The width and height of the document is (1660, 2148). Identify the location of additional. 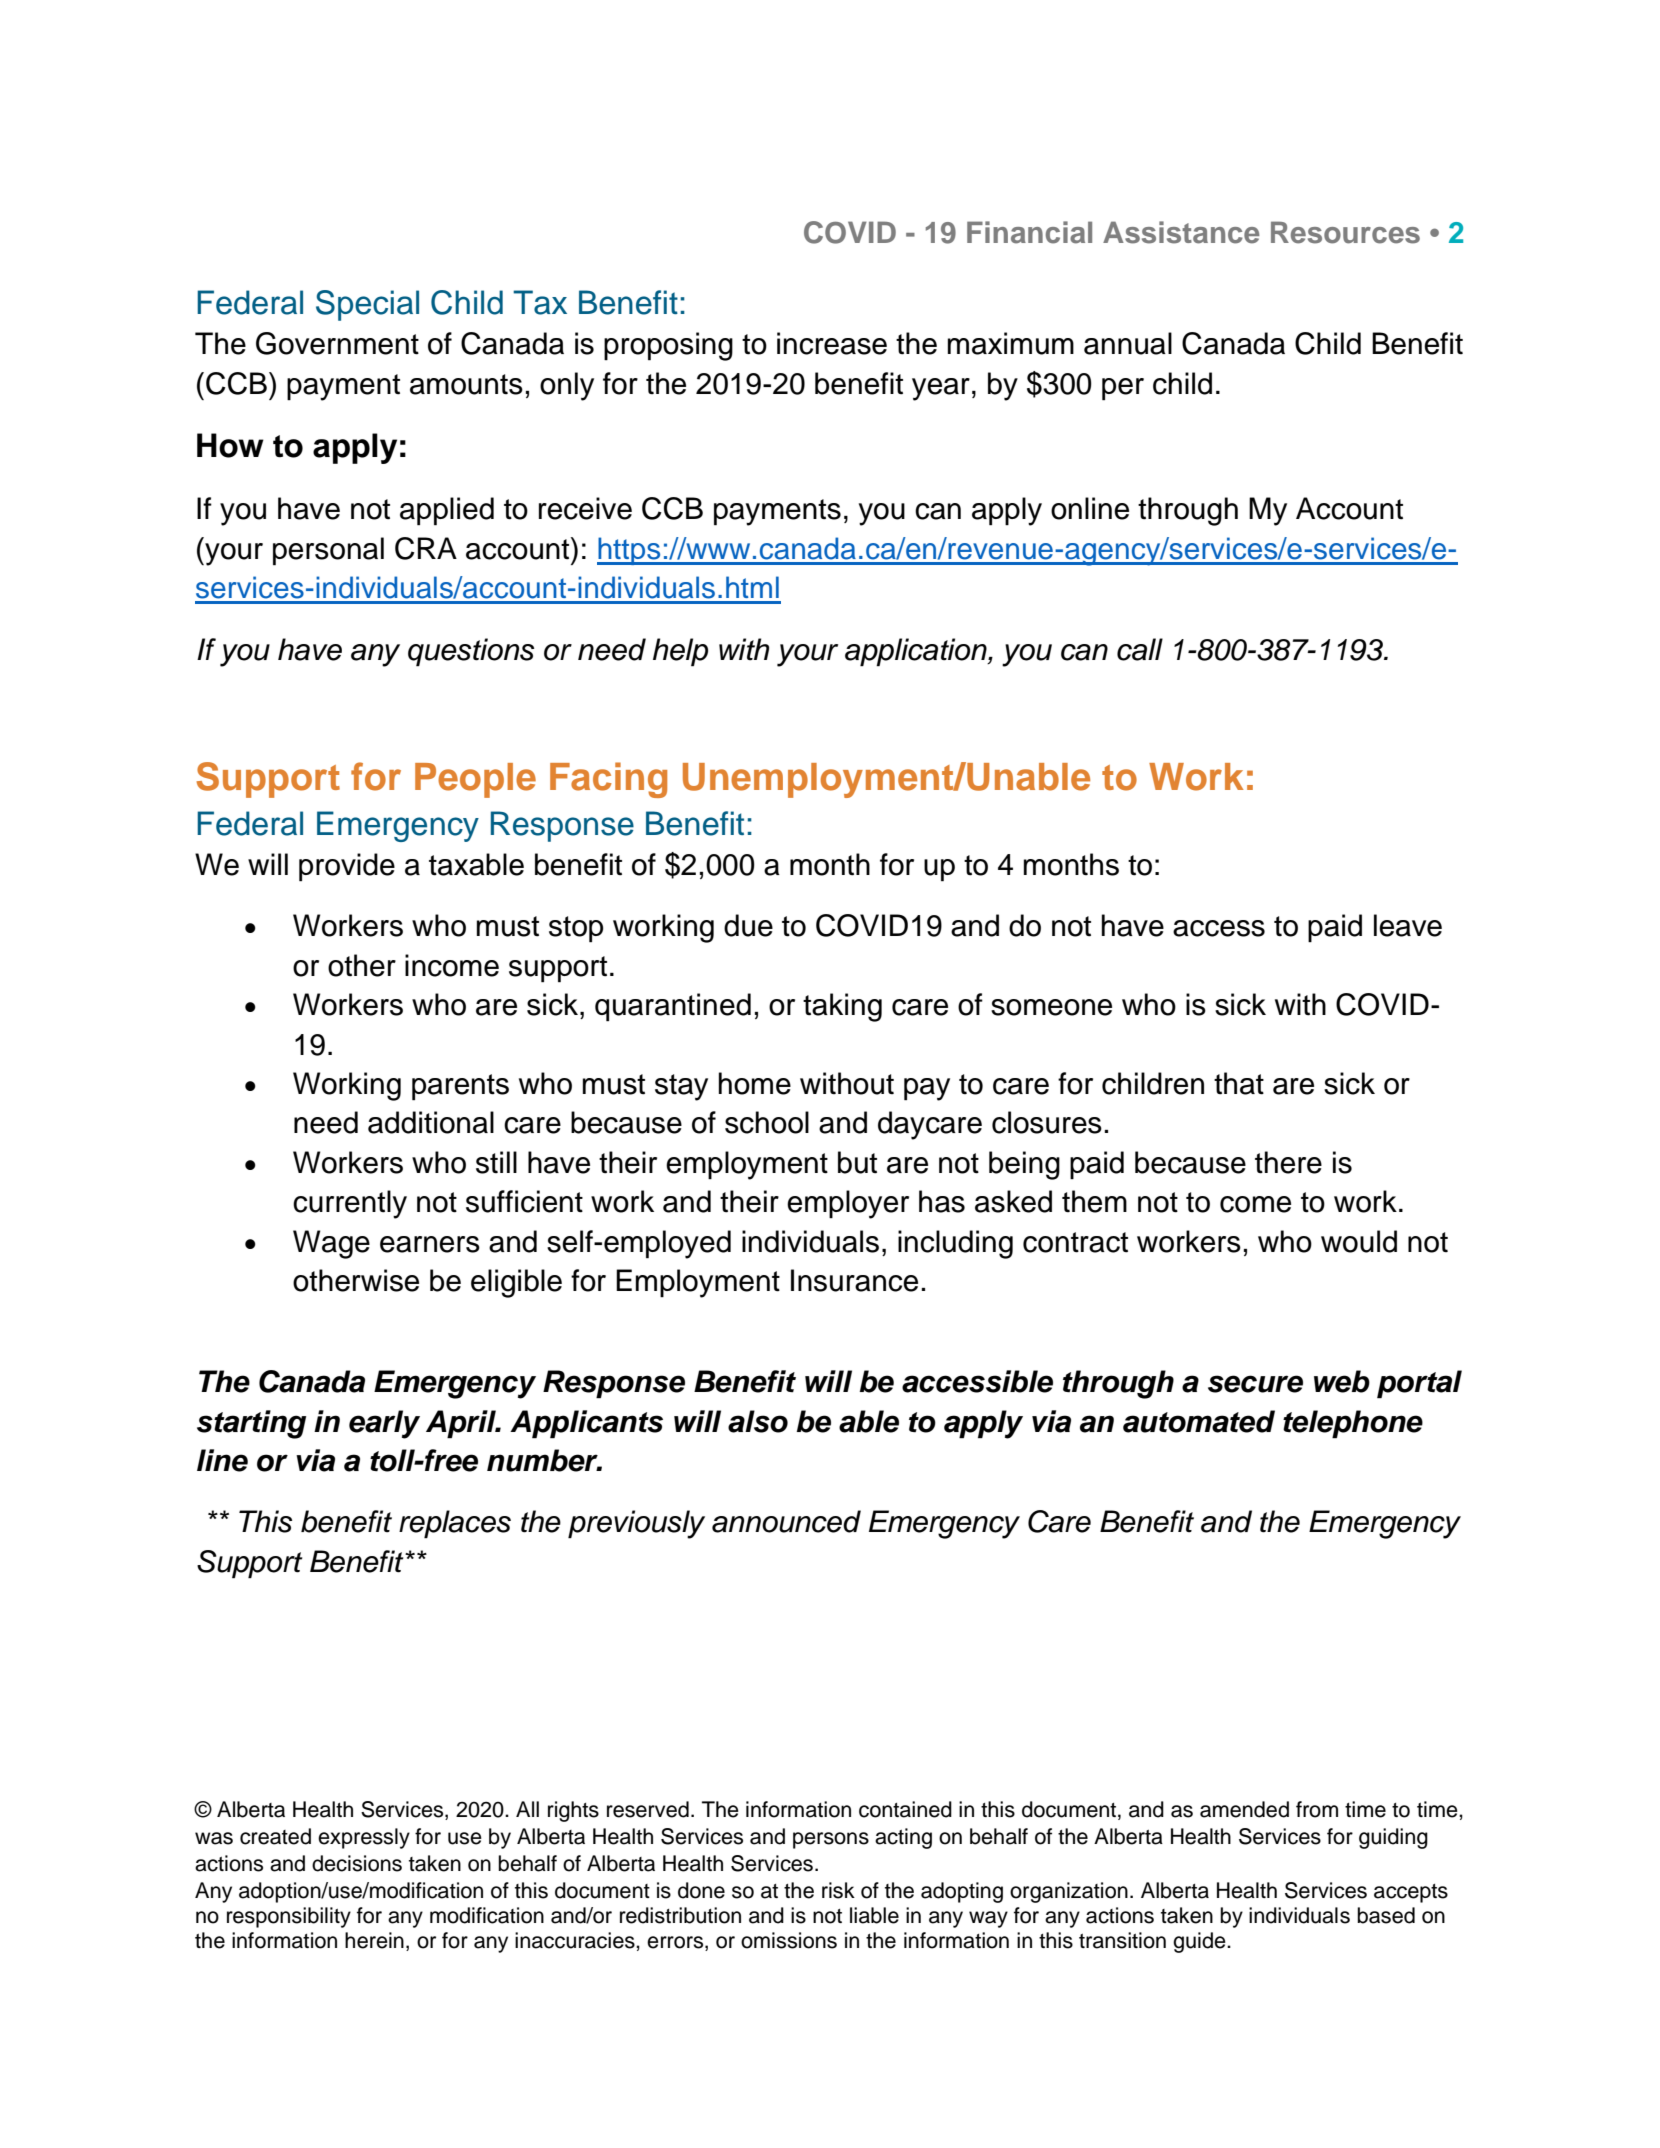
(431, 1122).
